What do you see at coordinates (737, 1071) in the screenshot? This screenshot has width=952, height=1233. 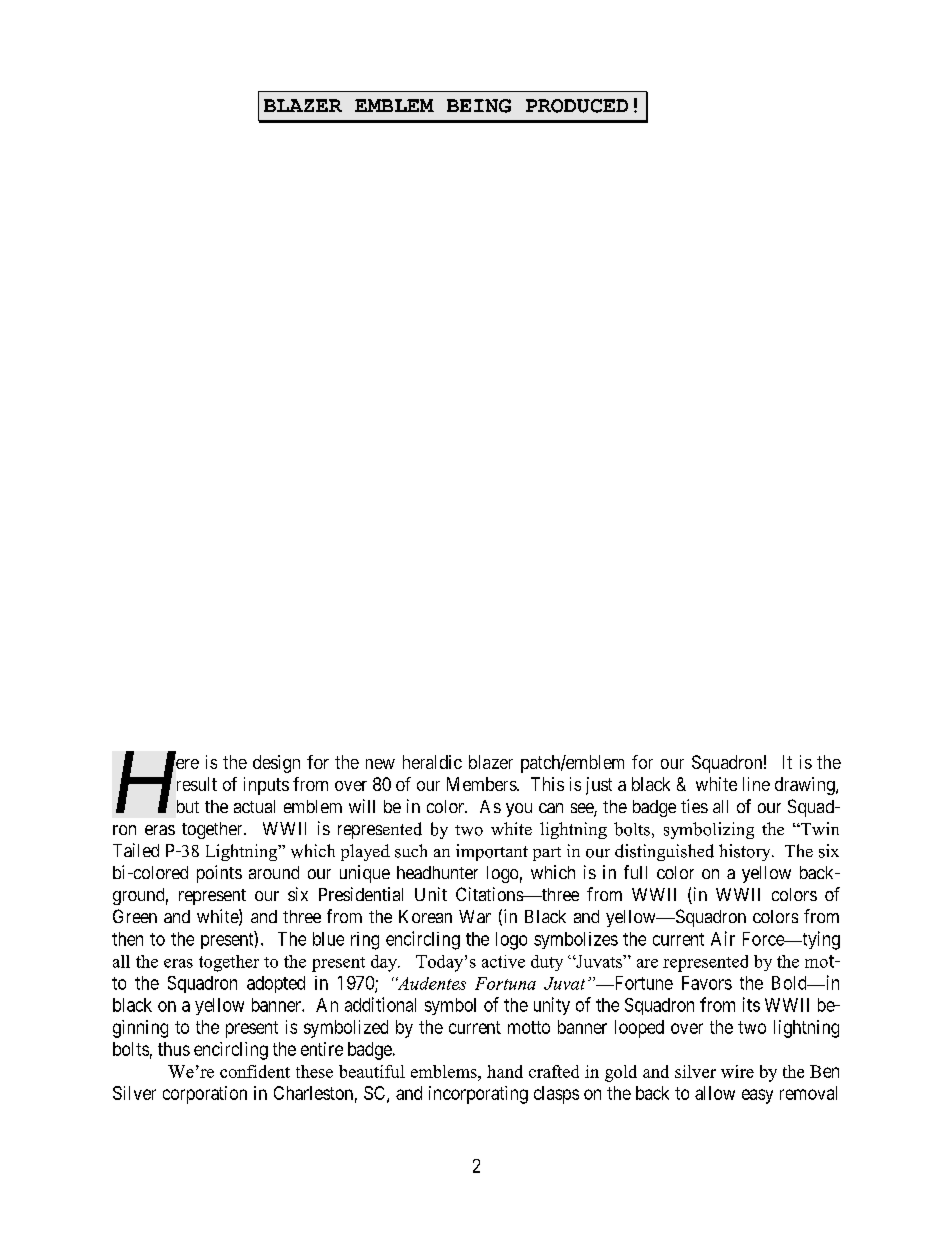 I see `wire` at bounding box center [737, 1071].
